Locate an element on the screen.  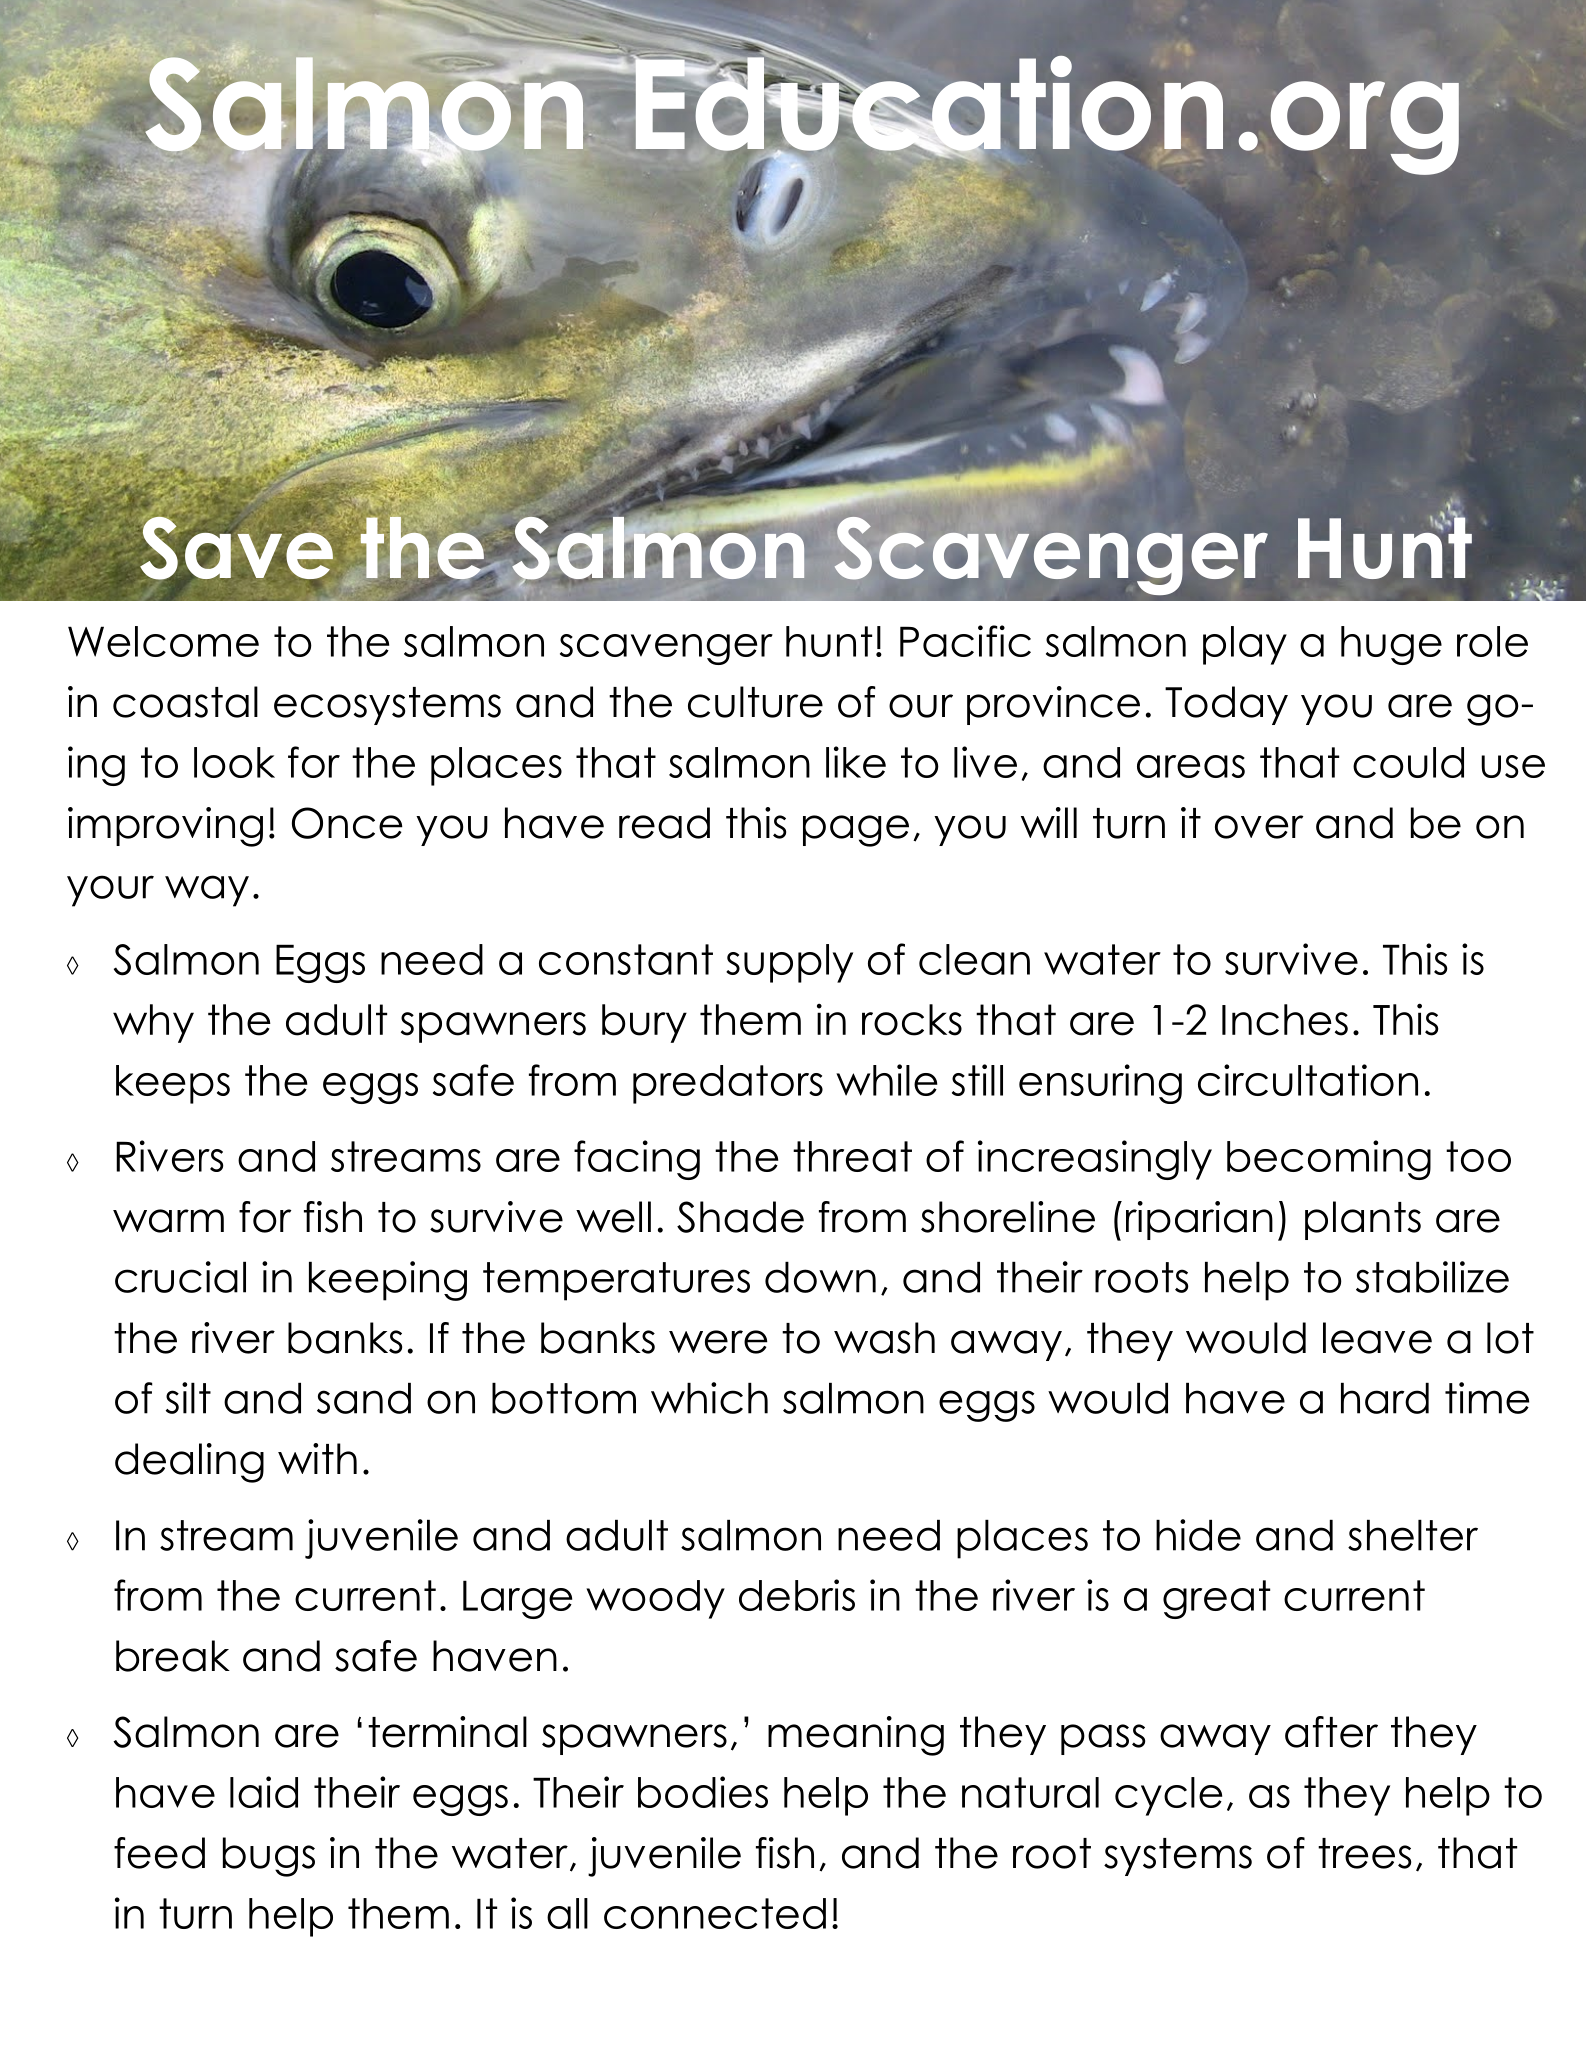
trees is located at coordinates (1364, 1853).
